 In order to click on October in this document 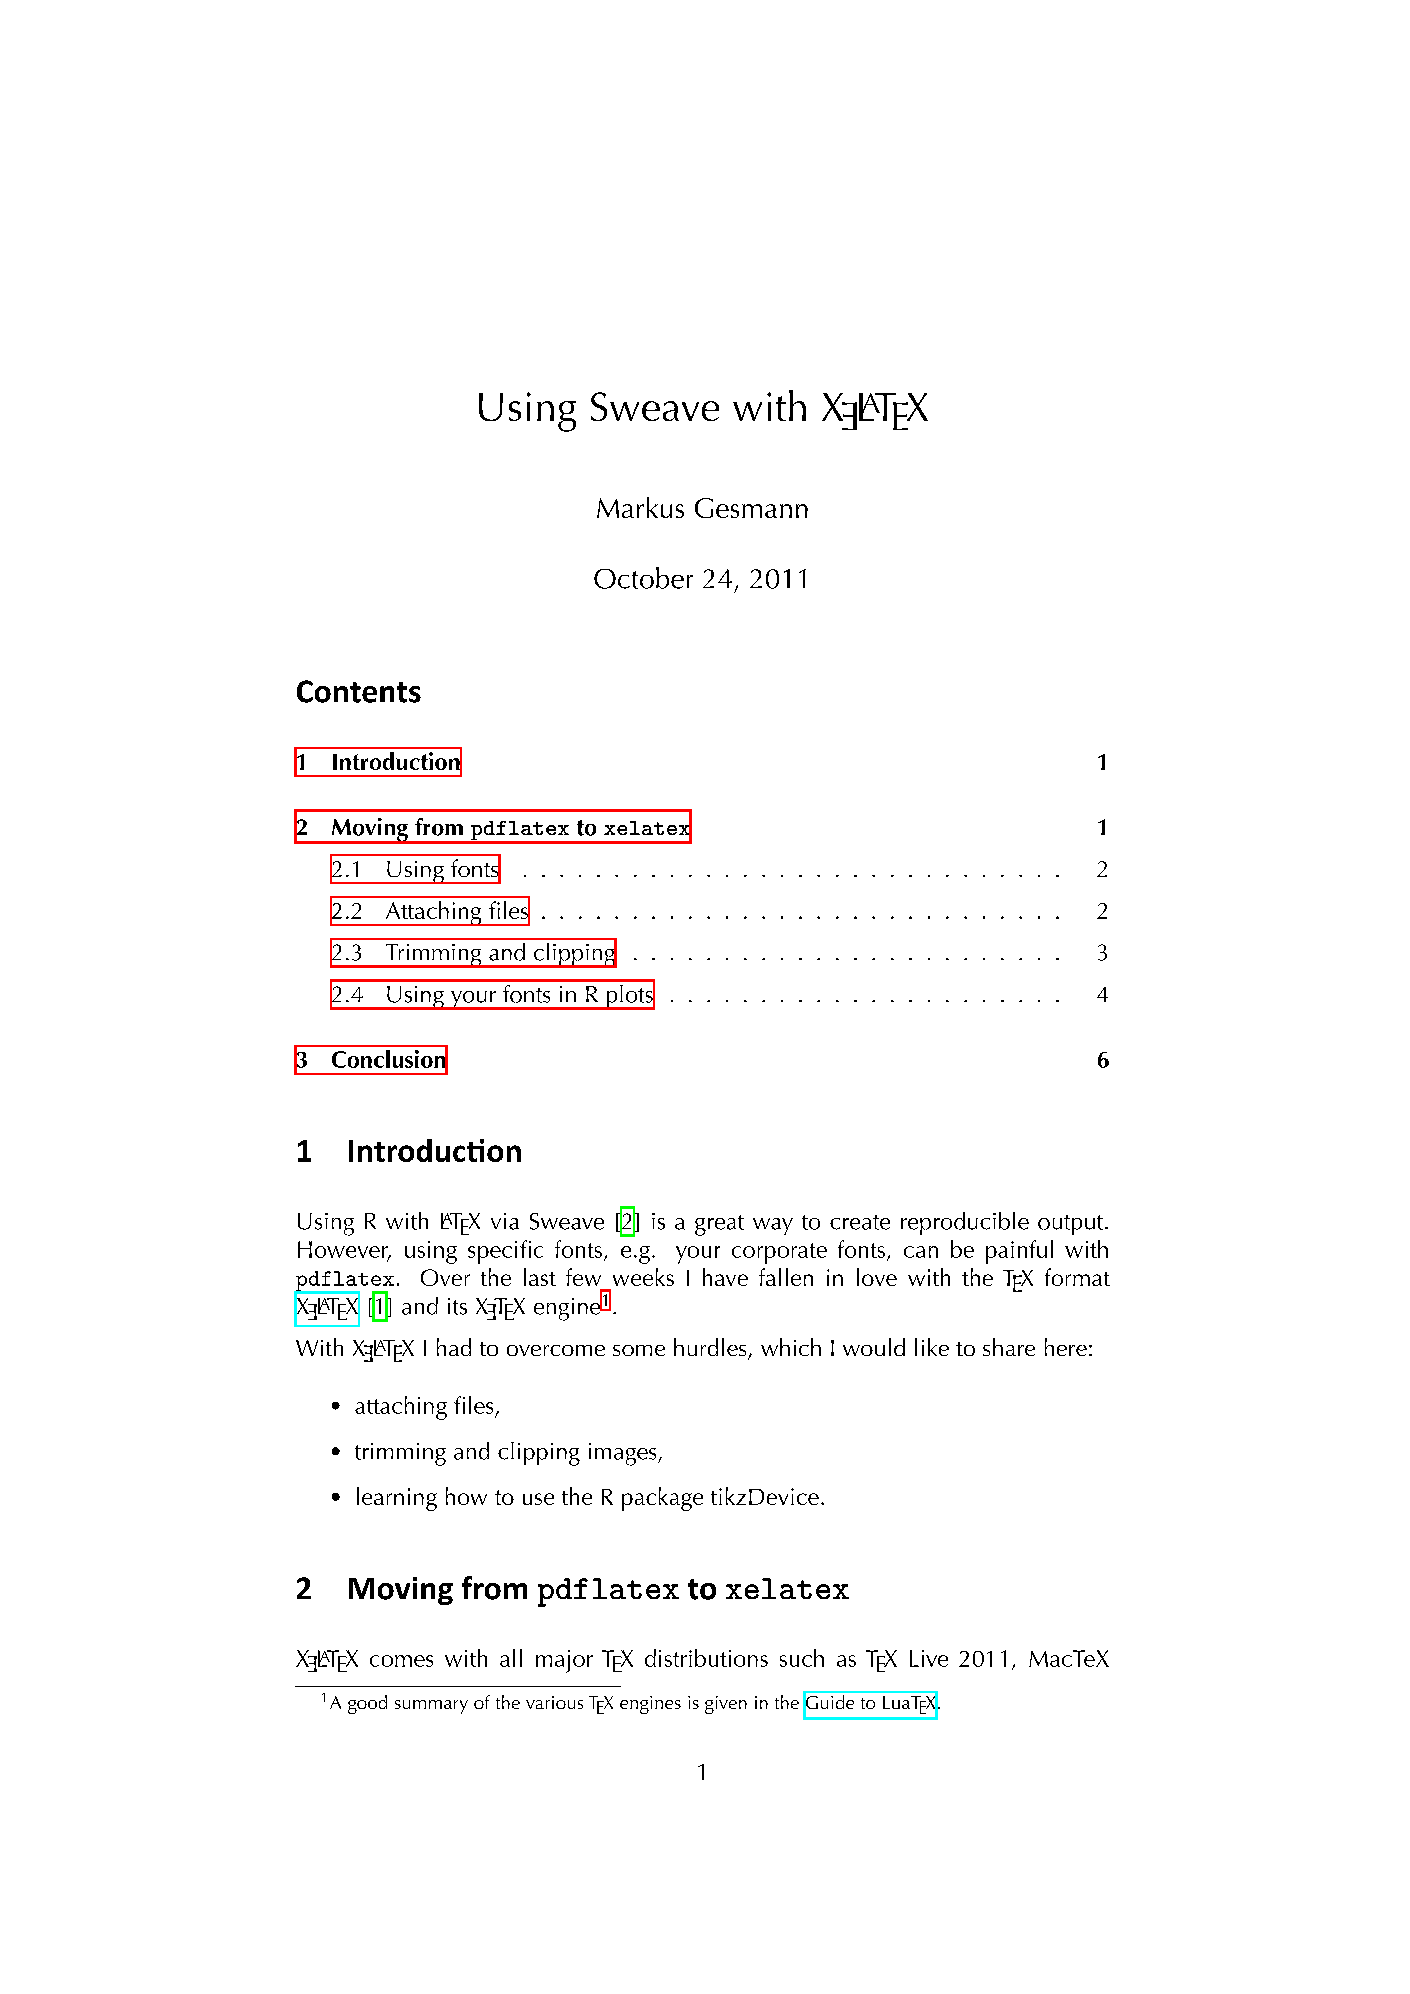, I will do `click(643, 578)`.
